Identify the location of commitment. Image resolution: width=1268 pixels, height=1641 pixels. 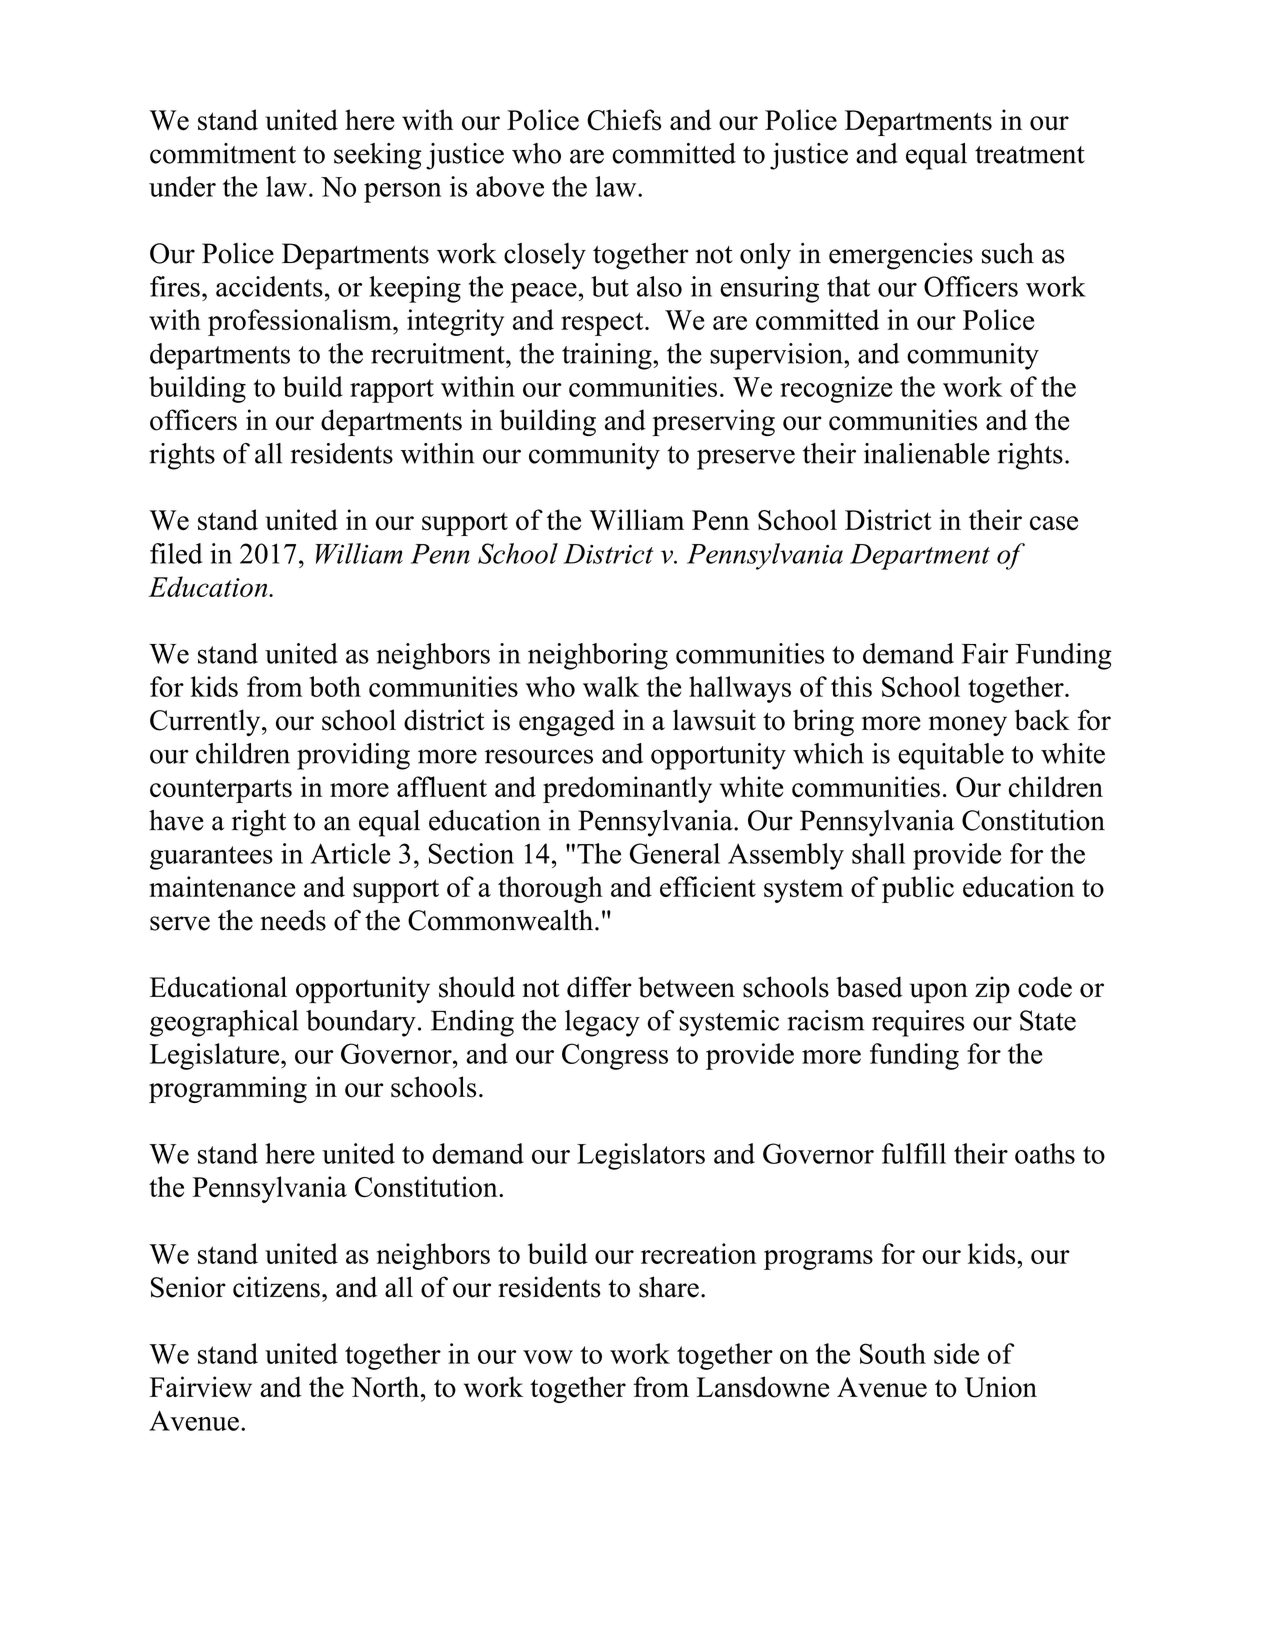
(223, 153).
